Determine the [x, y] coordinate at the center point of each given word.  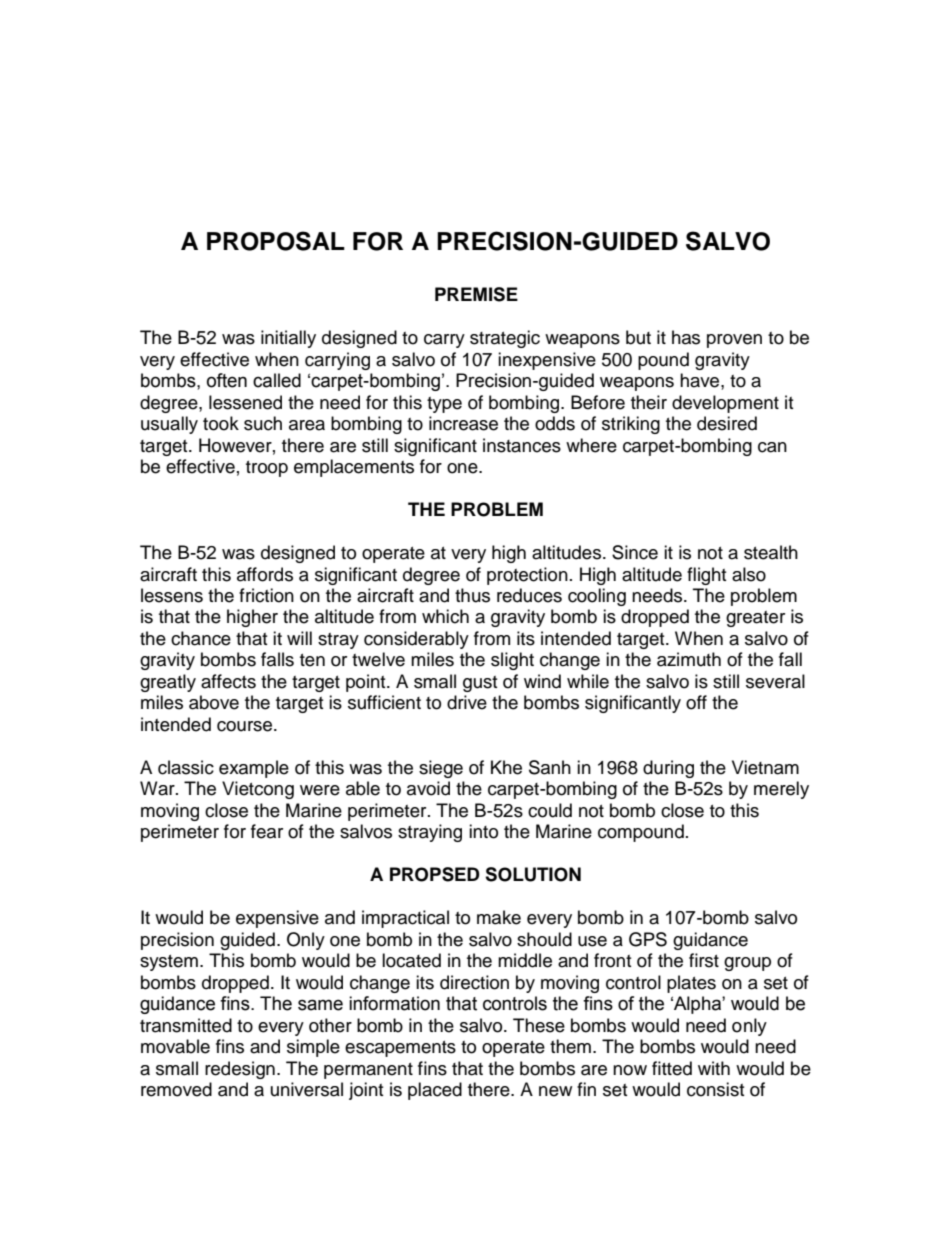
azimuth [689, 659]
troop [267, 469]
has [686, 337]
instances [522, 445]
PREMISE [476, 294]
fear [267, 831]
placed [435, 1091]
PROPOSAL [276, 241]
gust [480, 684]
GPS [648, 939]
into [483, 831]
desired [727, 423]
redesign [240, 1070]
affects [228, 681]
